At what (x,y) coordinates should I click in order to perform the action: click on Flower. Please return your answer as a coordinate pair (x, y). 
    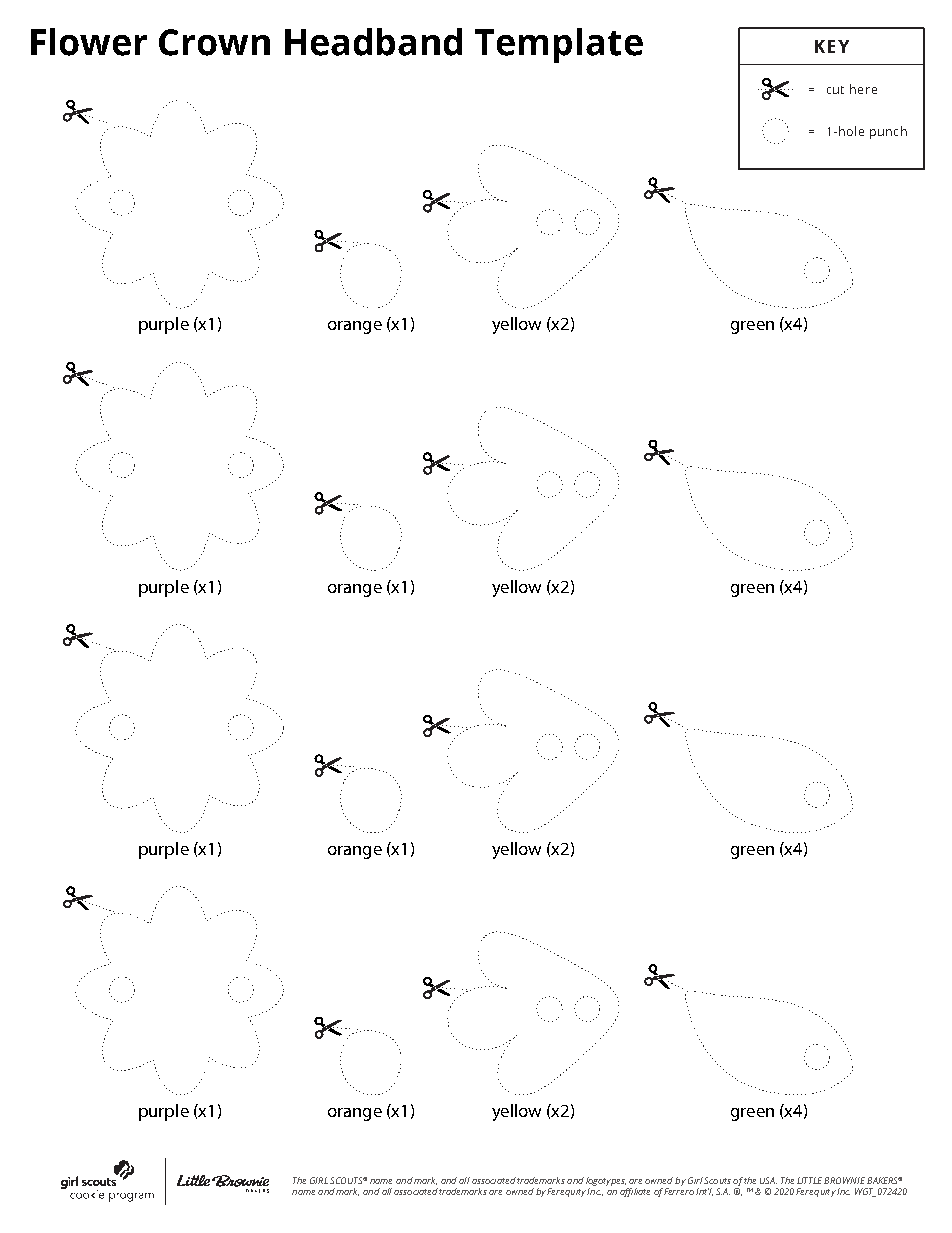
    Looking at the image, I should click on (89, 42).
